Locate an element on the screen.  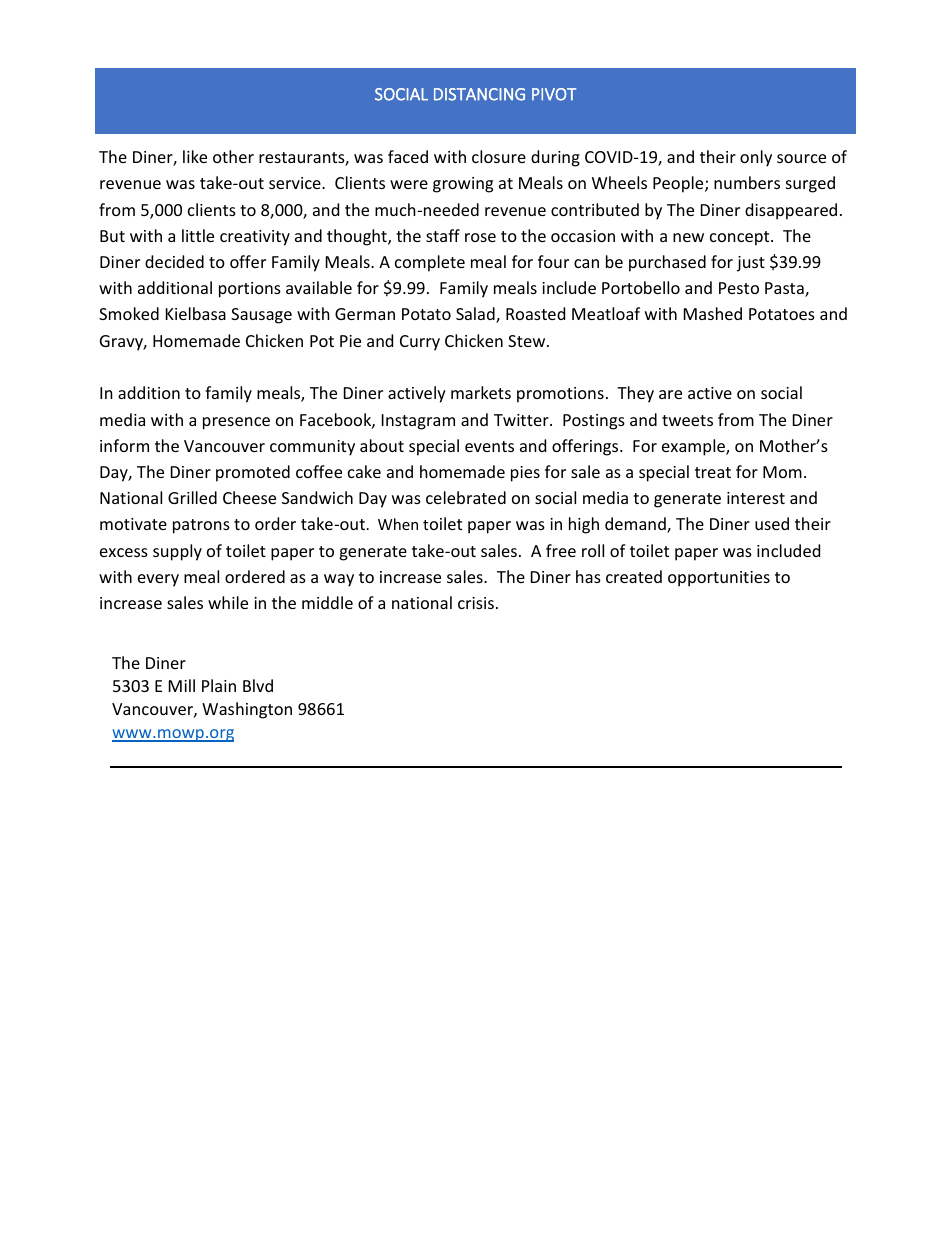
Plain is located at coordinates (219, 685).
